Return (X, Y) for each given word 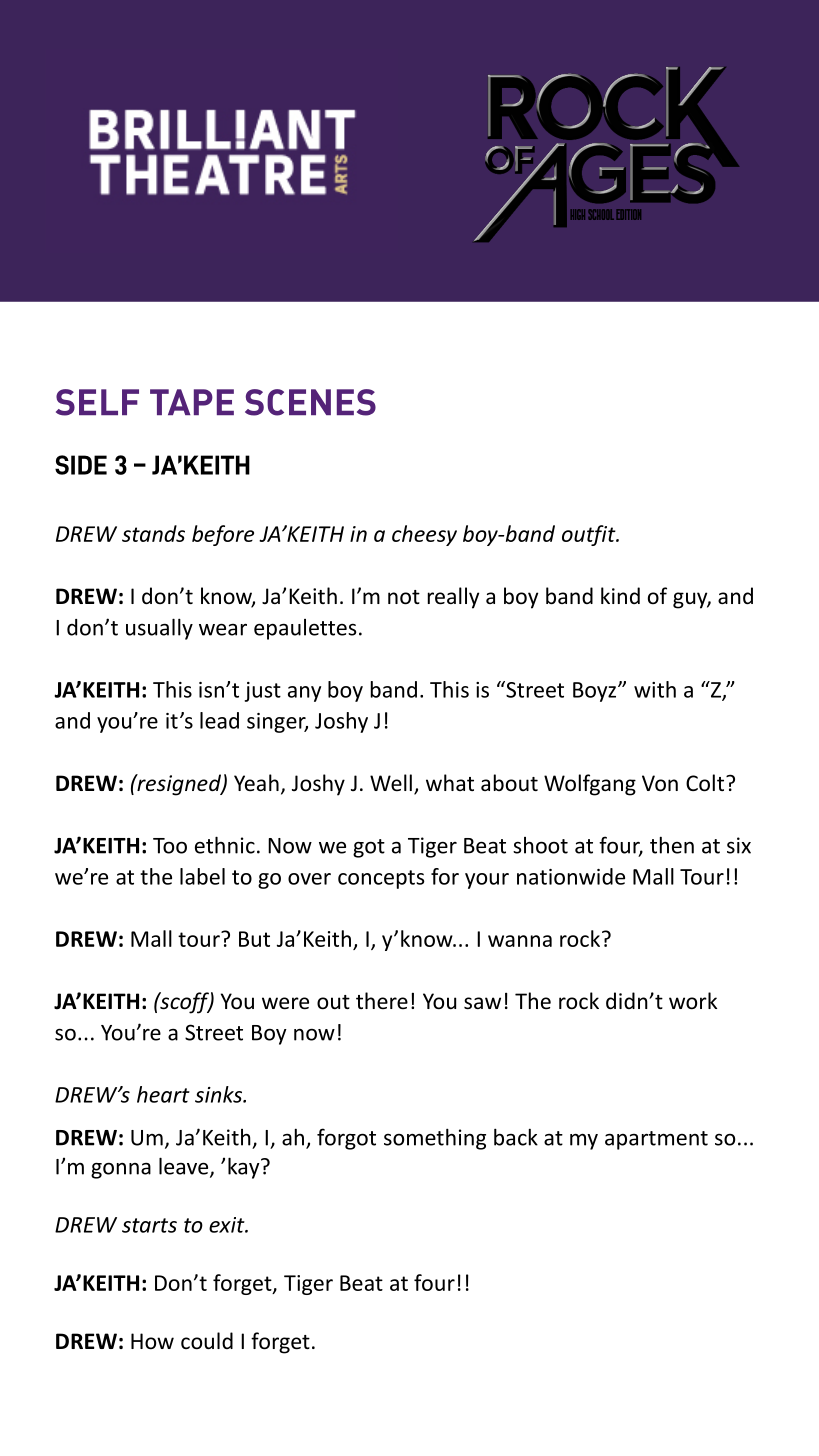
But (254, 939)
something (435, 1139)
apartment (656, 1140)
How (152, 1341)
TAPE (192, 402)
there (382, 1000)
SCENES (310, 402)
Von (660, 783)
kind (620, 595)
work (693, 1001)
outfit (590, 535)
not (404, 597)
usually (159, 629)
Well (391, 782)
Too (170, 846)
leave (185, 1167)
